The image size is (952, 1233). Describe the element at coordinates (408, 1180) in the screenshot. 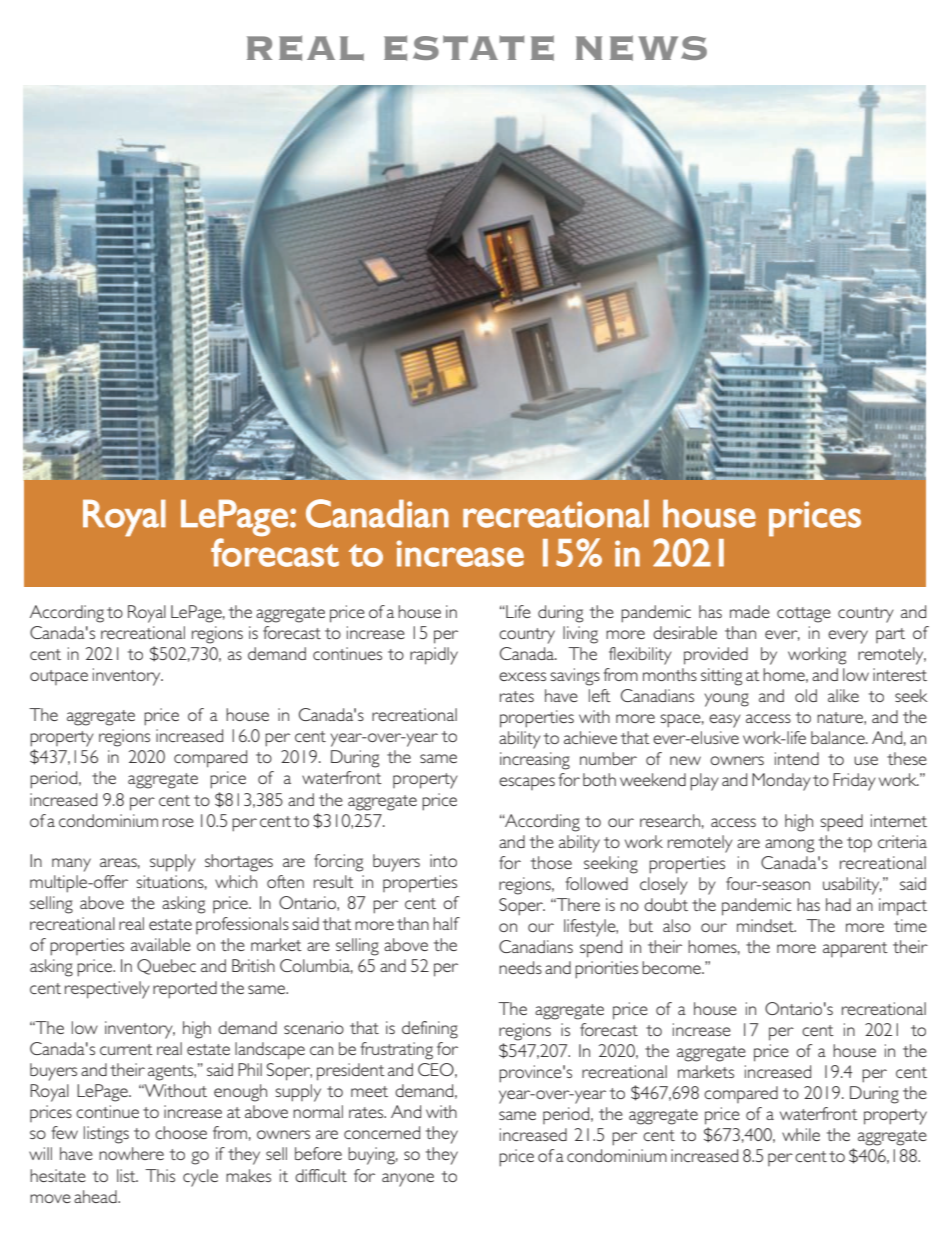

I see `anyone` at that location.
